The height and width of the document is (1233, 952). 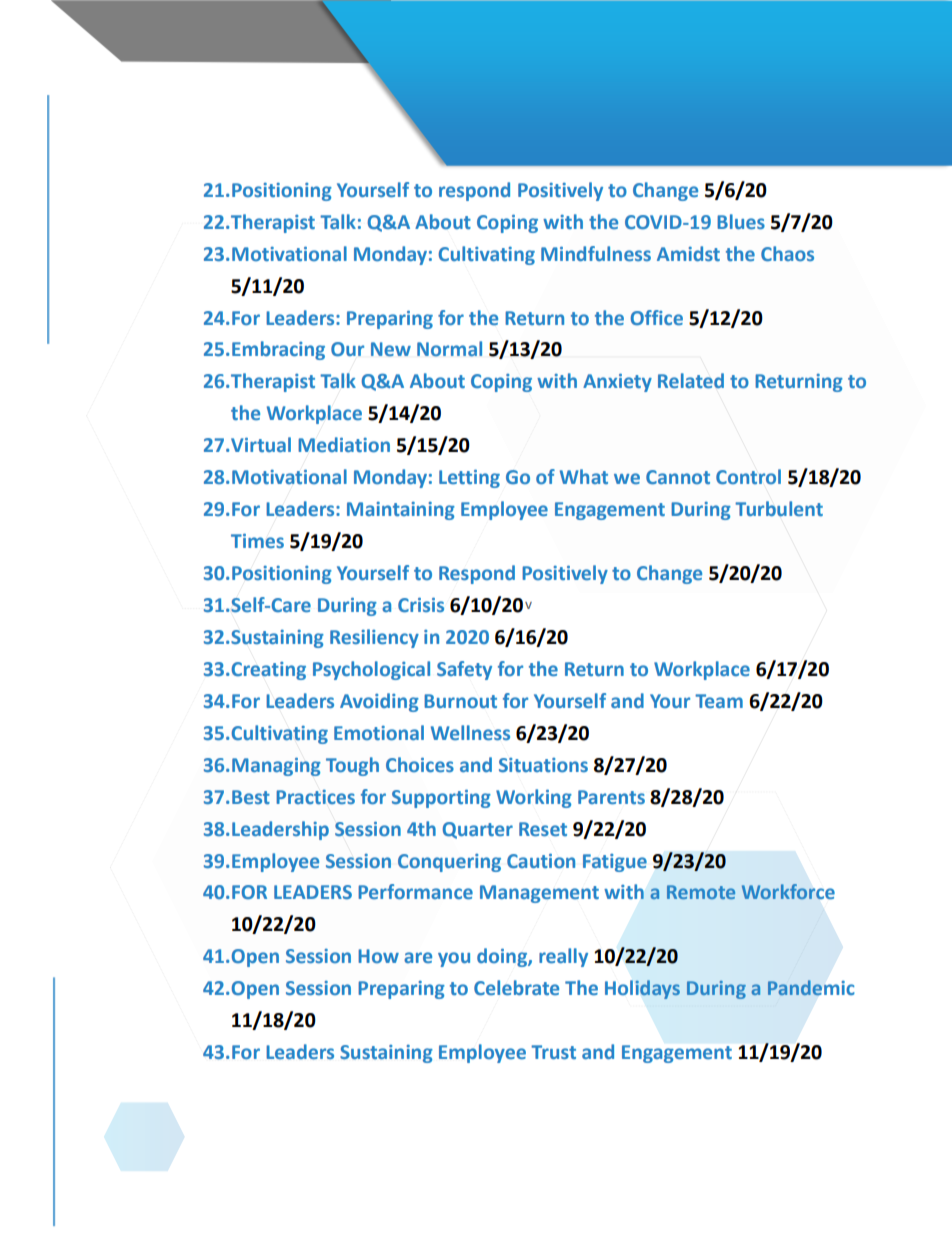 What do you see at coordinates (741, 222) in the document?
I see `Blues` at bounding box center [741, 222].
